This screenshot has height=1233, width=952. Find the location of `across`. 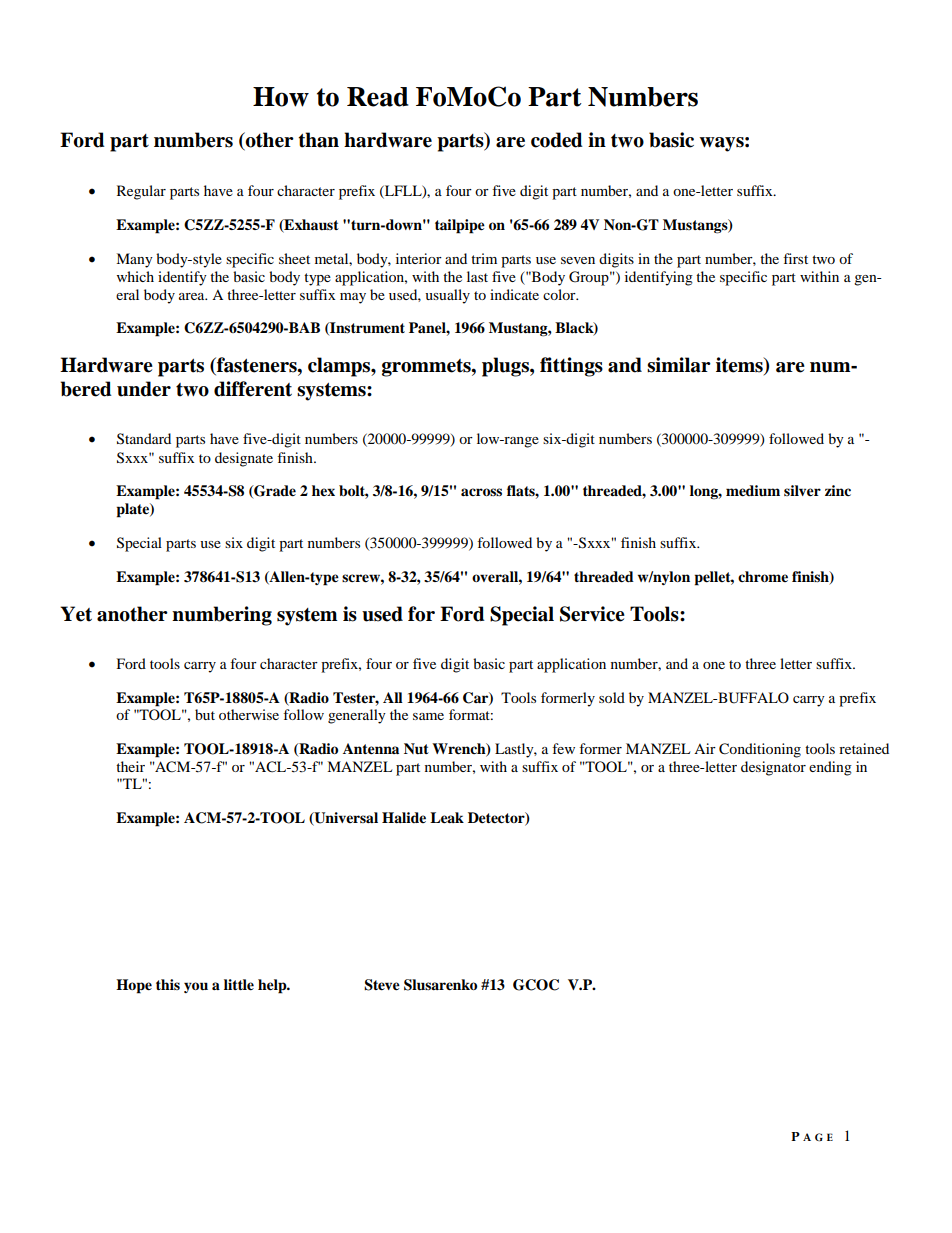

across is located at coordinates (481, 492).
